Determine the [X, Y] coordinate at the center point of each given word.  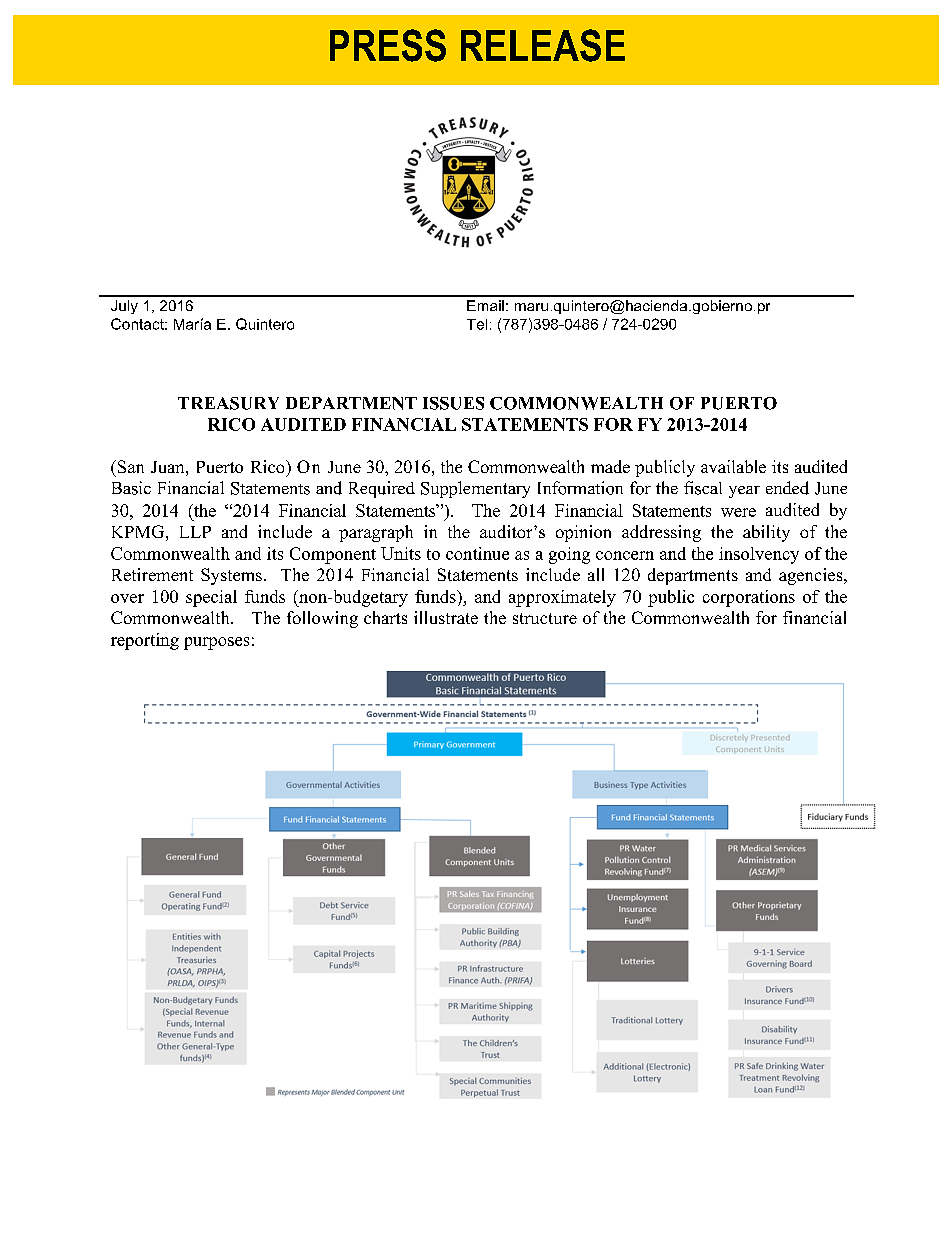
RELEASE [543, 45]
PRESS [388, 45]
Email [485, 305]
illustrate [446, 617]
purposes [216, 643]
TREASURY [228, 403]
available [733, 466]
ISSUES [453, 403]
